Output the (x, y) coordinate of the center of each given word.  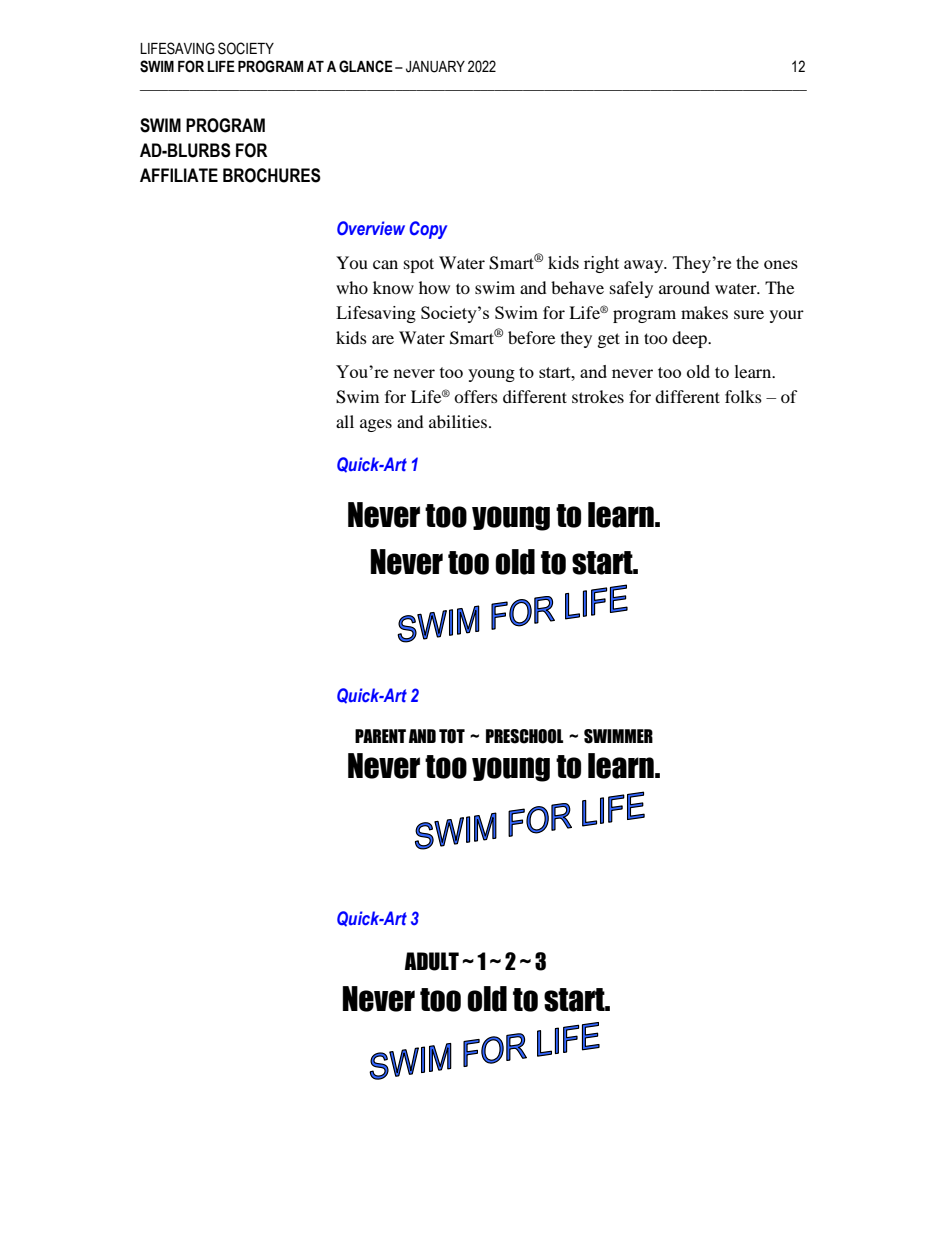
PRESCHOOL (524, 736)
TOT (452, 736)
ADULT (432, 961)
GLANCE (366, 66)
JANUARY (435, 67)
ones (781, 264)
